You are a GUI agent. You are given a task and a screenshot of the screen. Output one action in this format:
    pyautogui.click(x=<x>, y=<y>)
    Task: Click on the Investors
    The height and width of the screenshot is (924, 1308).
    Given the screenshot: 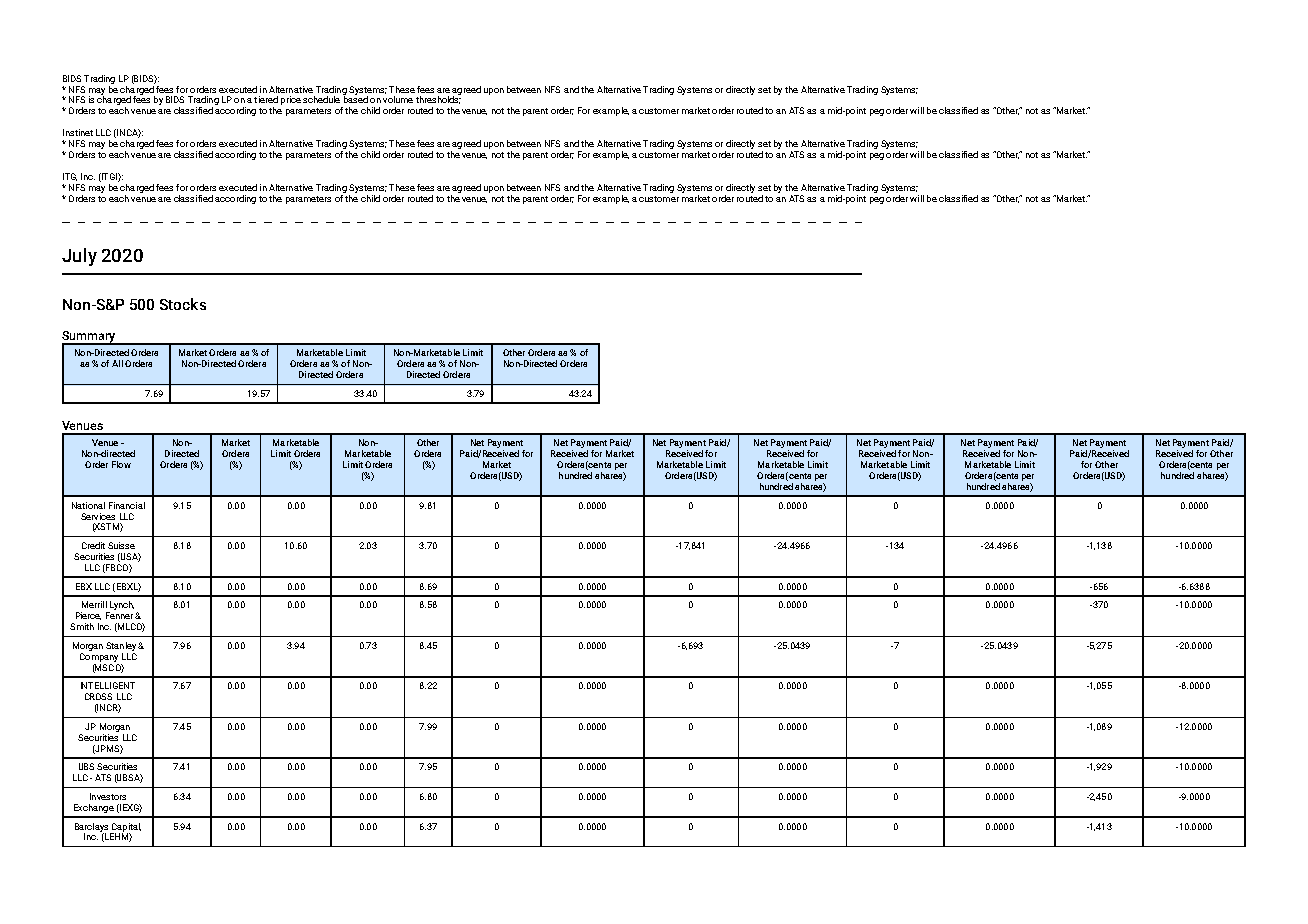 What is the action you would take?
    pyautogui.click(x=108, y=796)
